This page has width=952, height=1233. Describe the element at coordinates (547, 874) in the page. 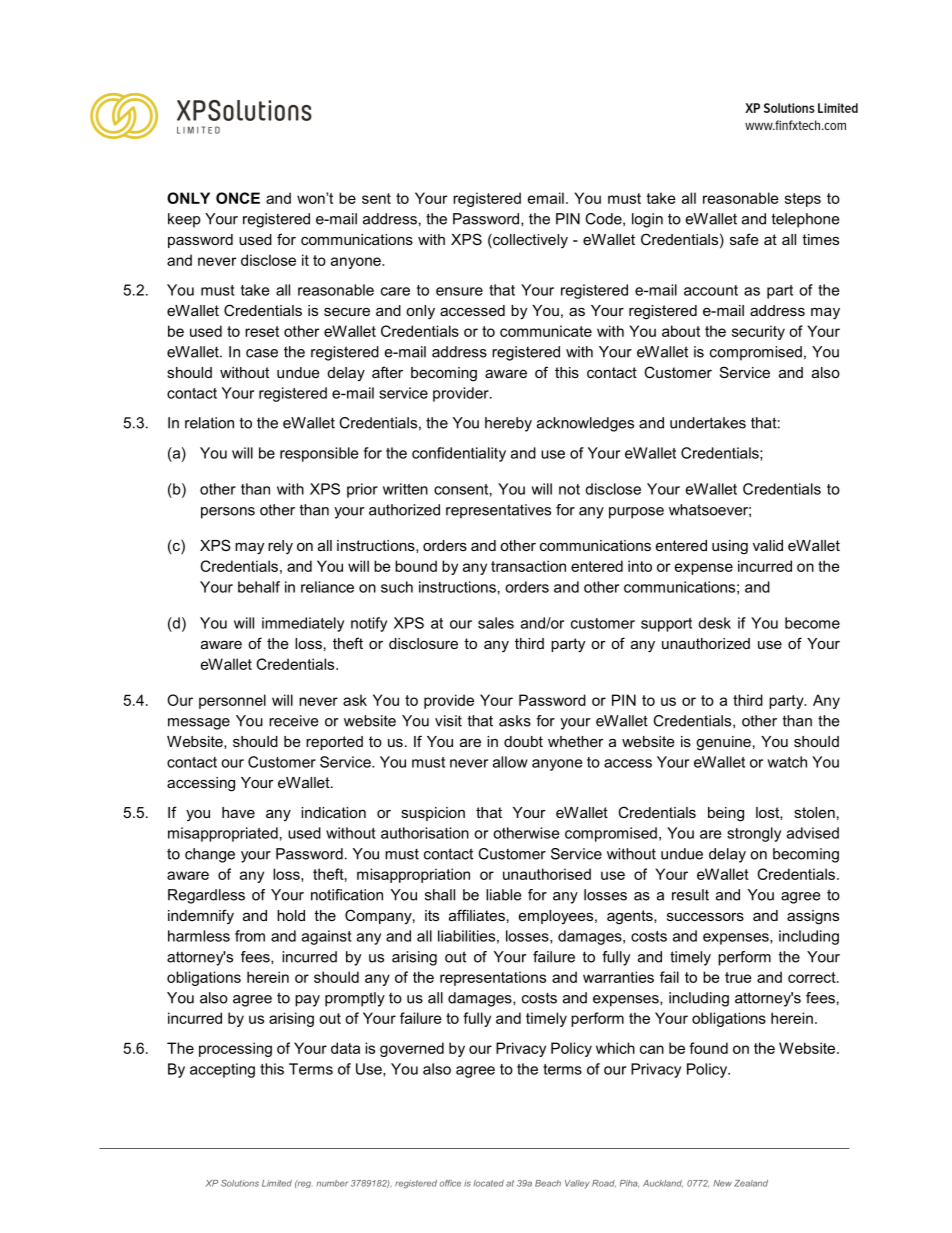

I see `unauthorised` at that location.
